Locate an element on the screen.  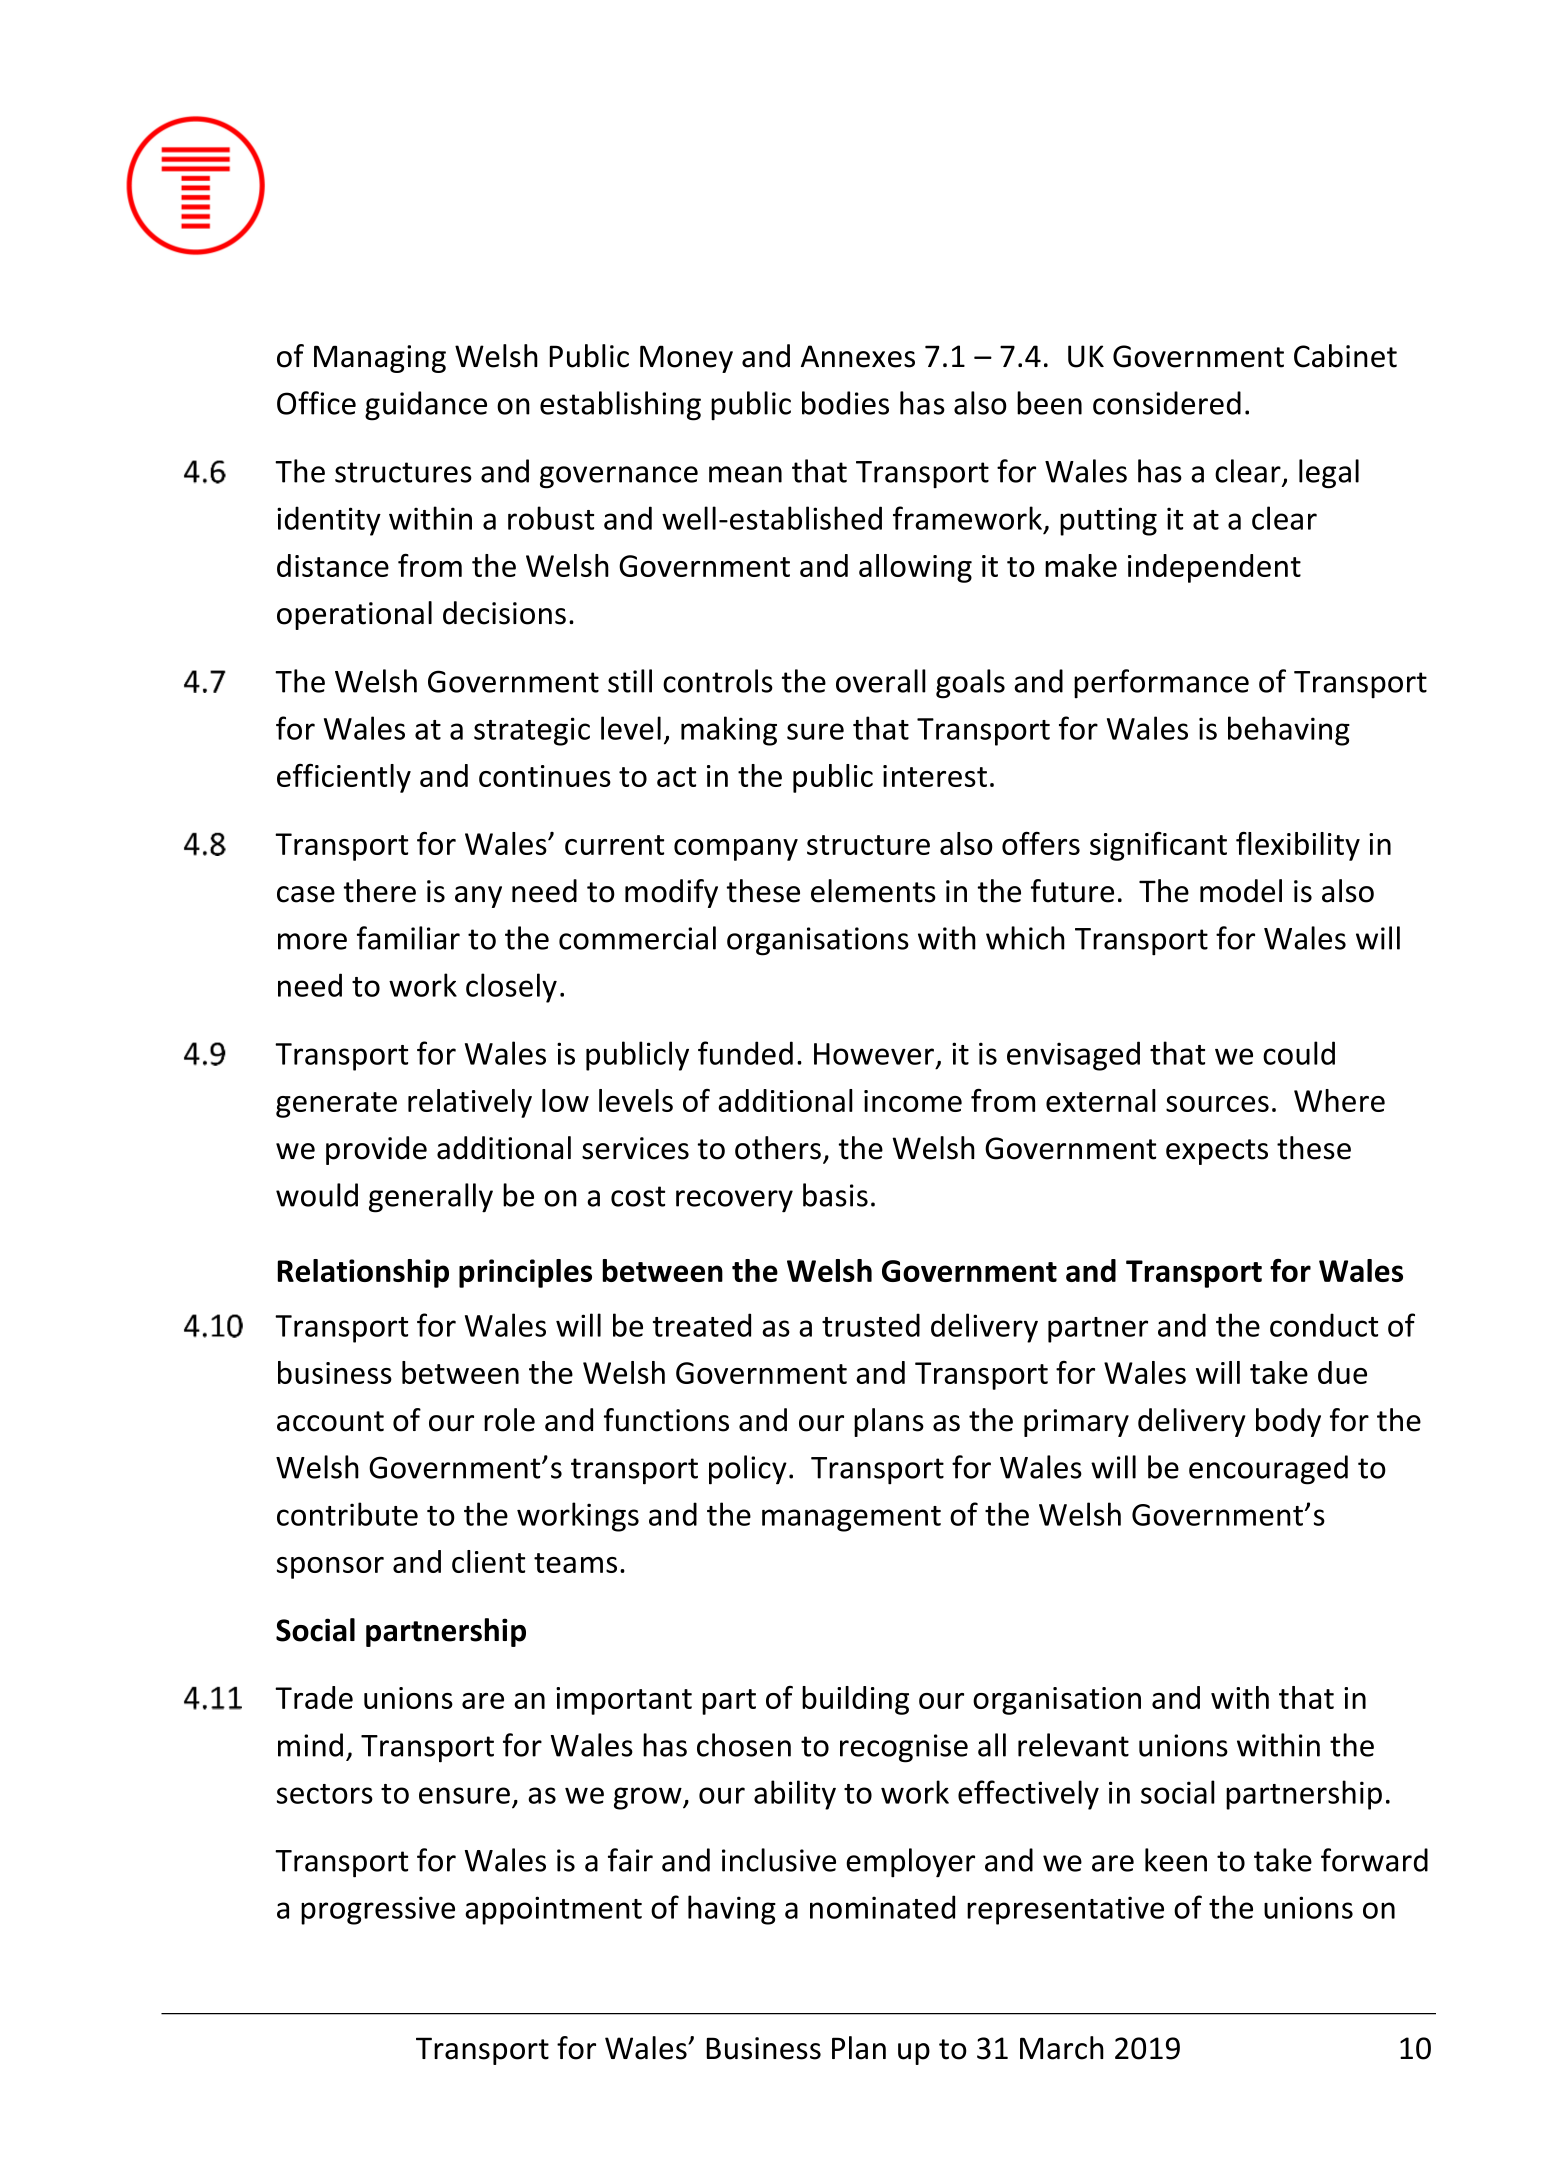
model is located at coordinates (1241, 891).
